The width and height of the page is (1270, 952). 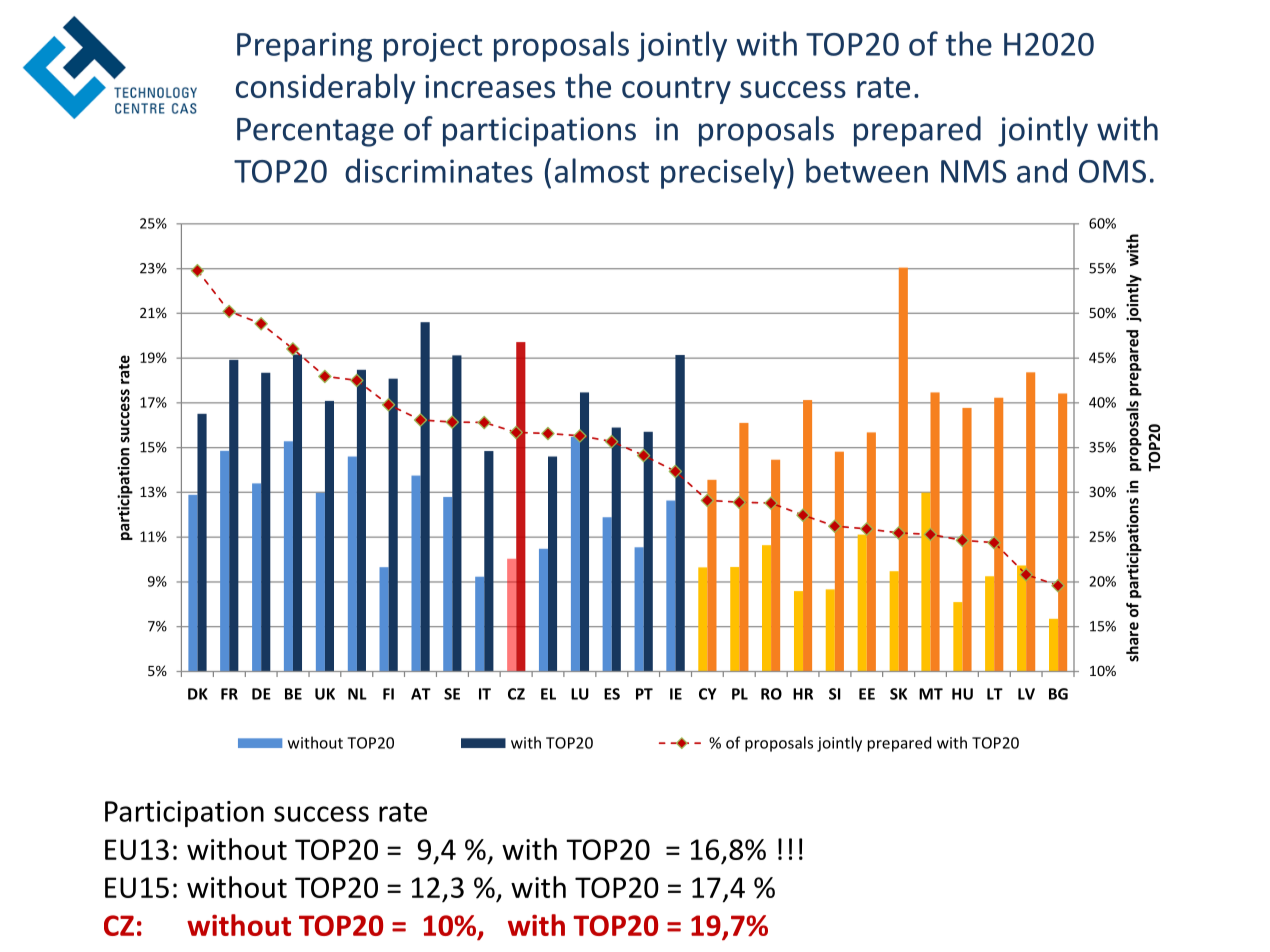 I want to click on increases, so click(x=490, y=86).
